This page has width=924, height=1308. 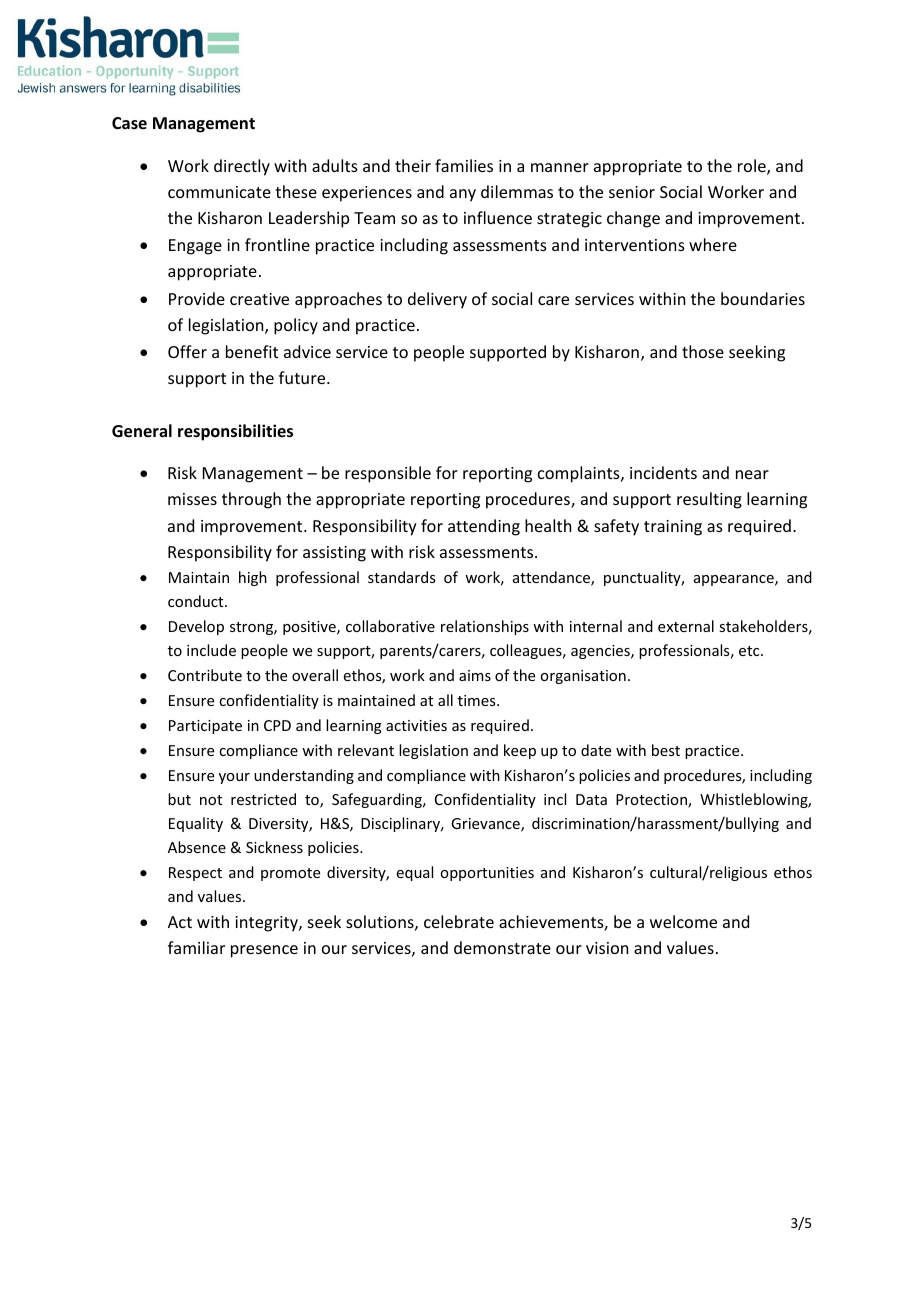 I want to click on Contribute, so click(x=205, y=675).
